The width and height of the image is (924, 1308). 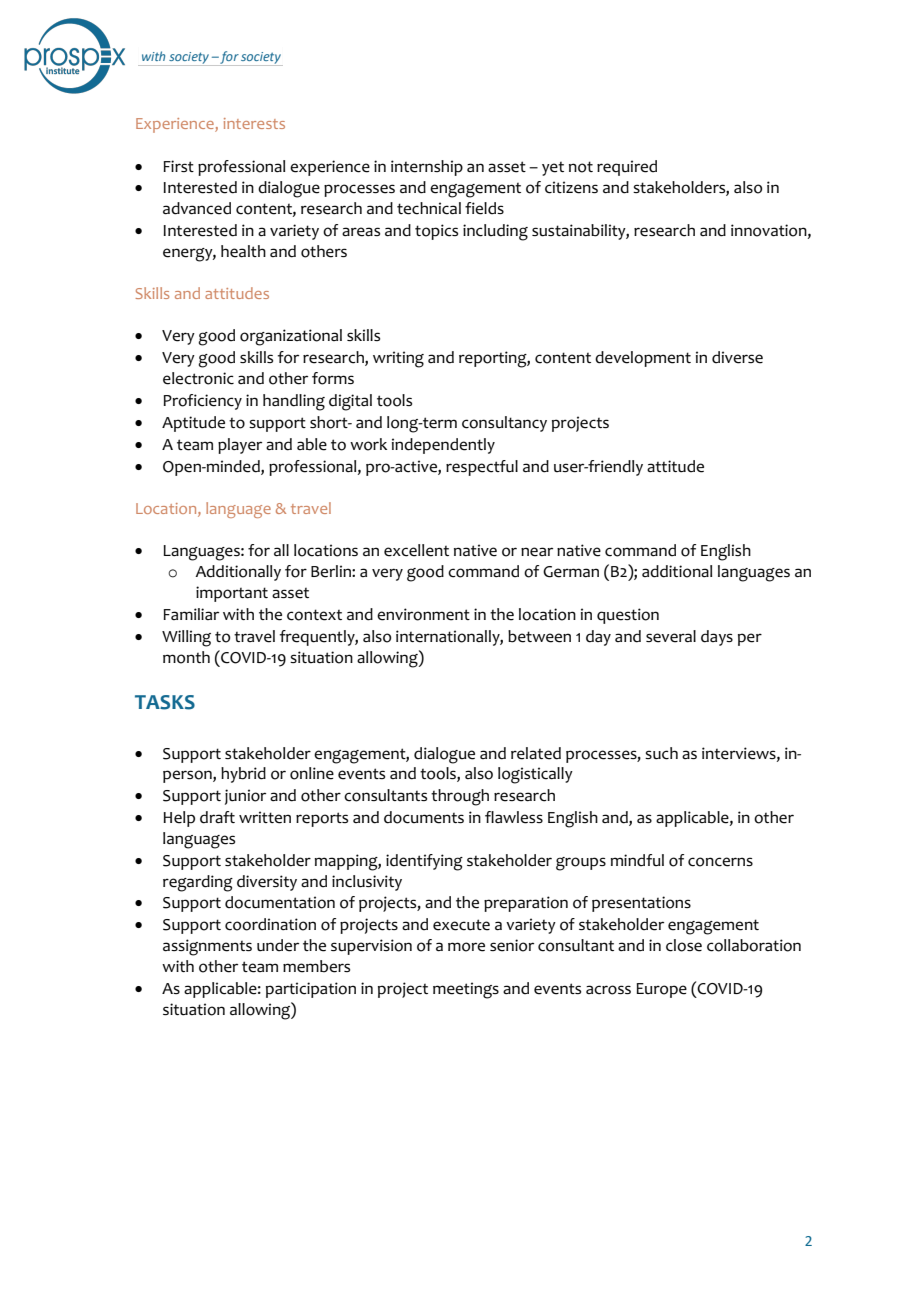 What do you see at coordinates (643, 359) in the image?
I see `development` at bounding box center [643, 359].
